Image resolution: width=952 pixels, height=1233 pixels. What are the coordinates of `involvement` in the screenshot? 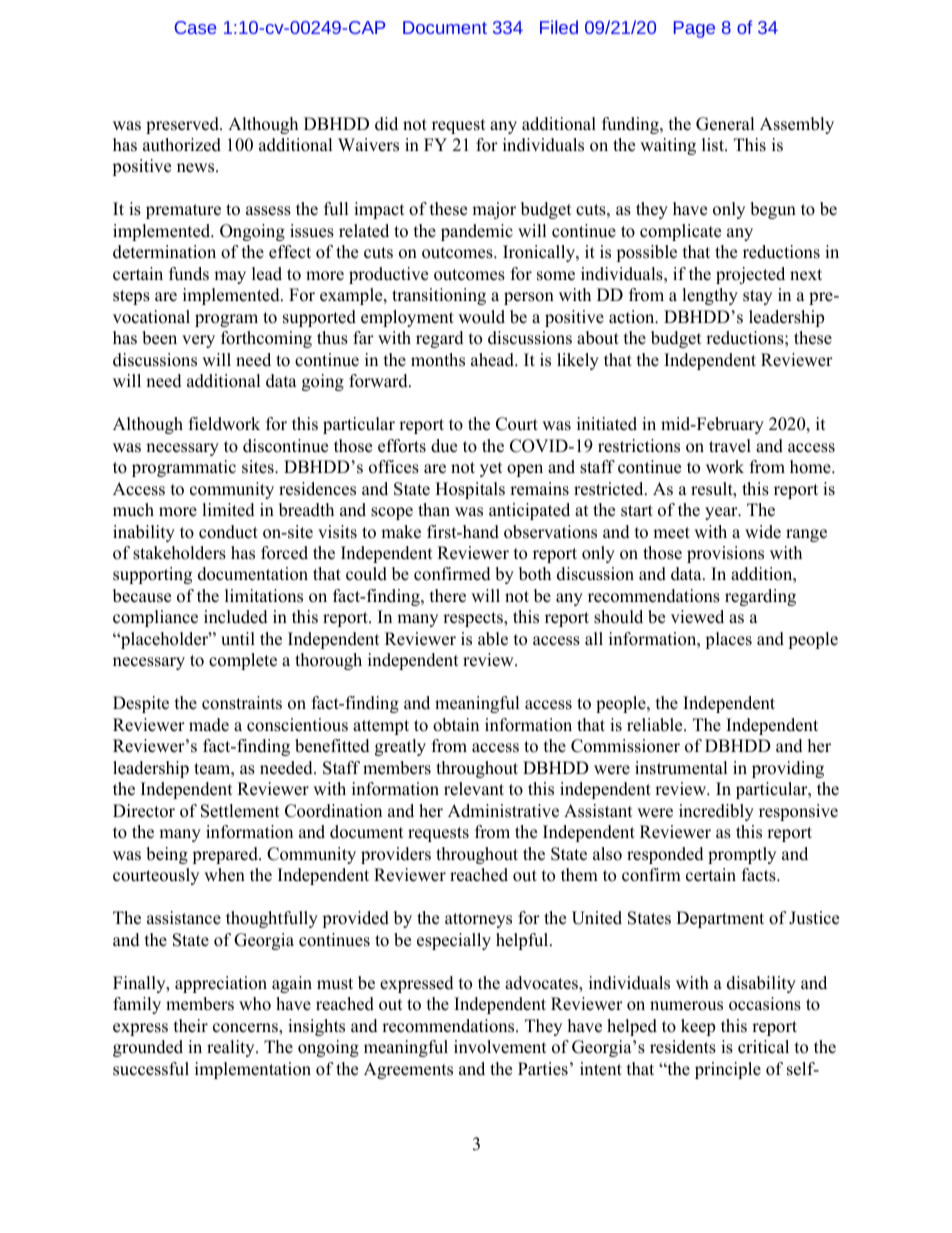 It's located at (500, 1047).
